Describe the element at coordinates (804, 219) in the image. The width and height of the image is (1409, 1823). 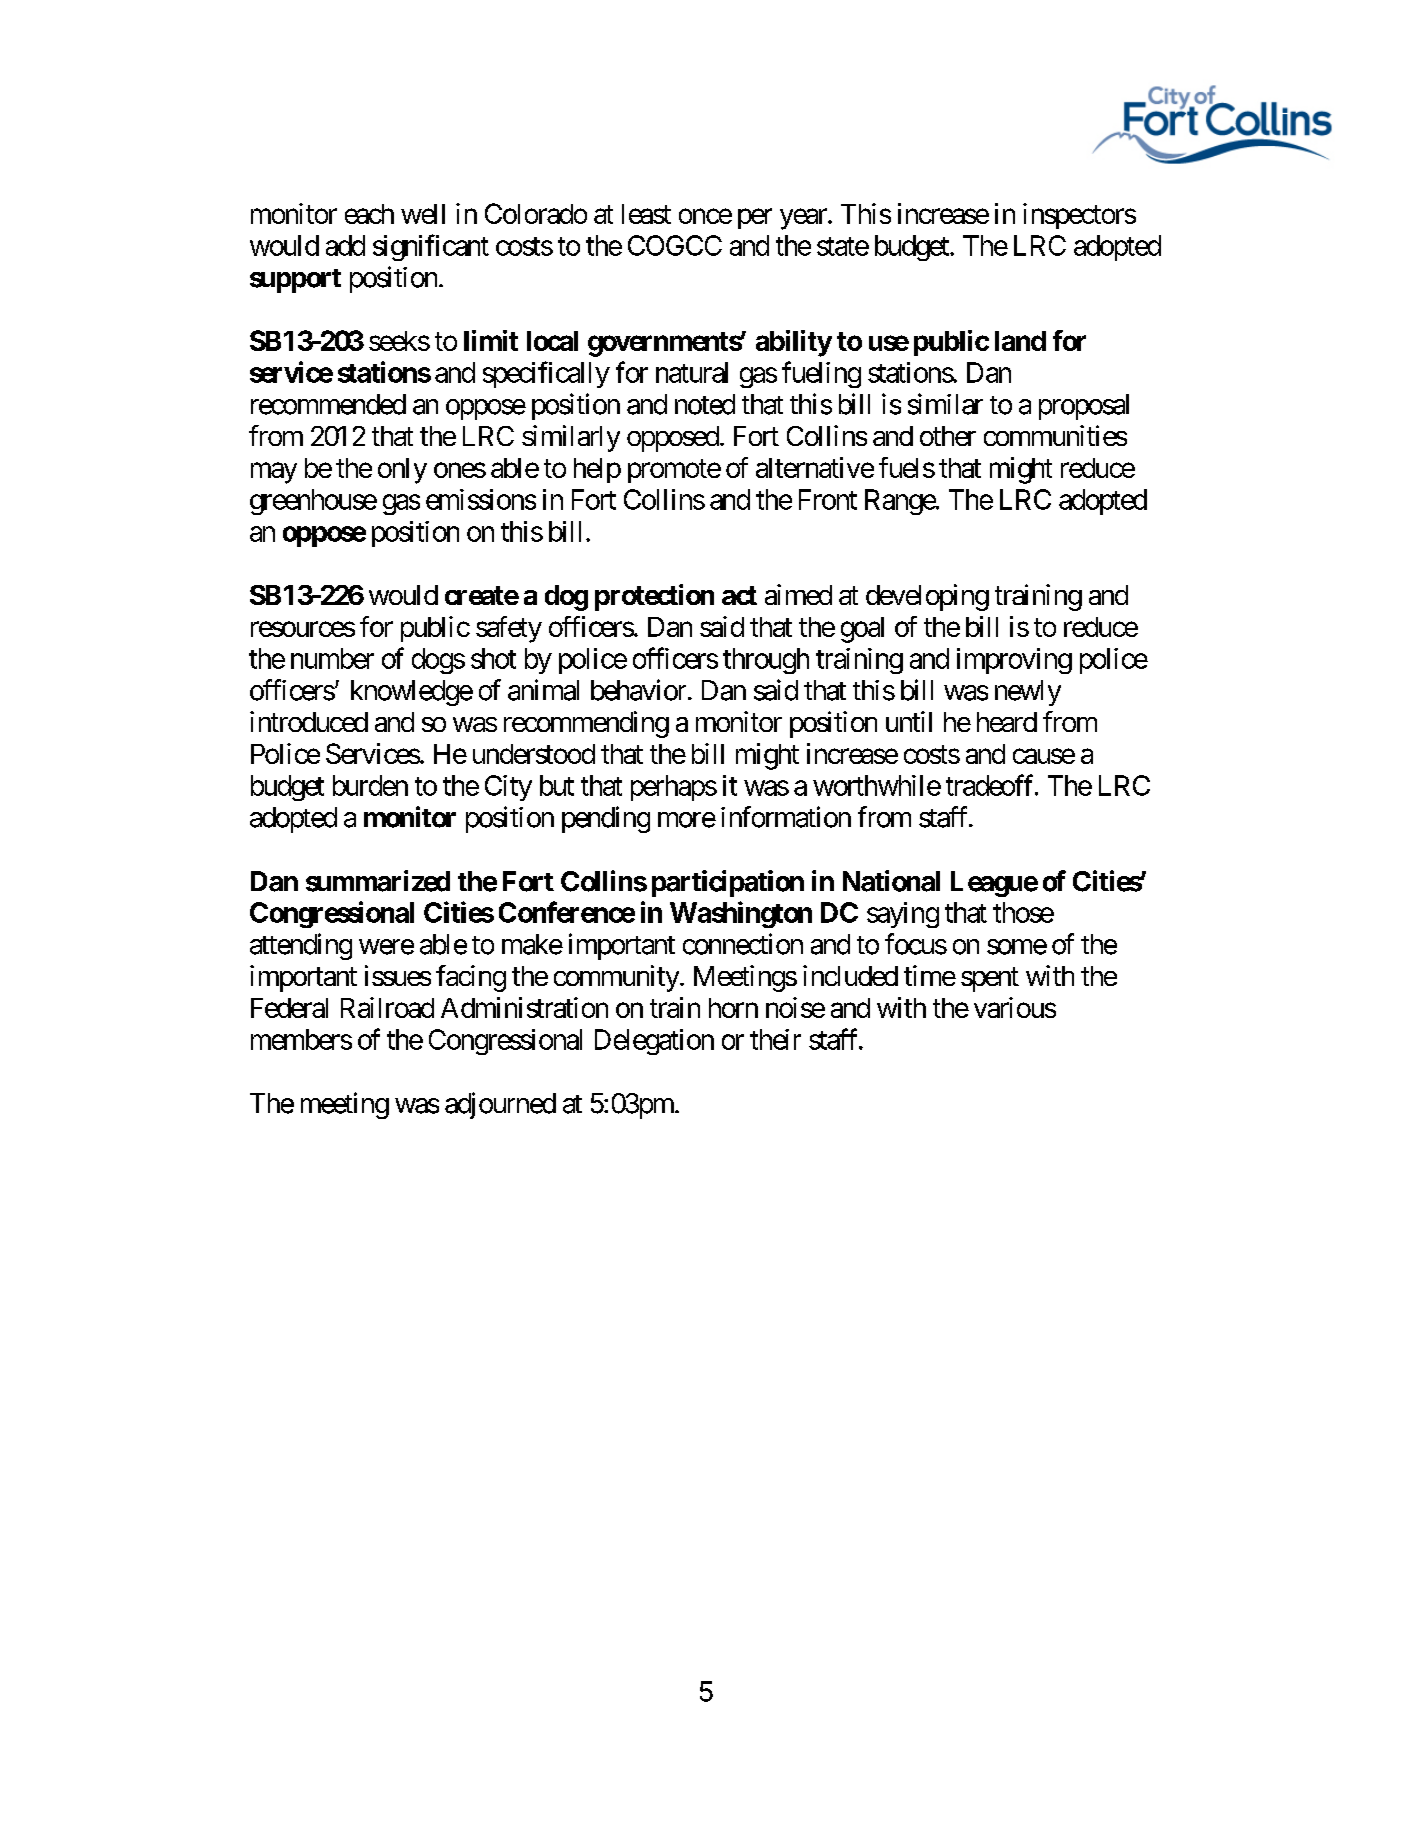
I see `year` at that location.
